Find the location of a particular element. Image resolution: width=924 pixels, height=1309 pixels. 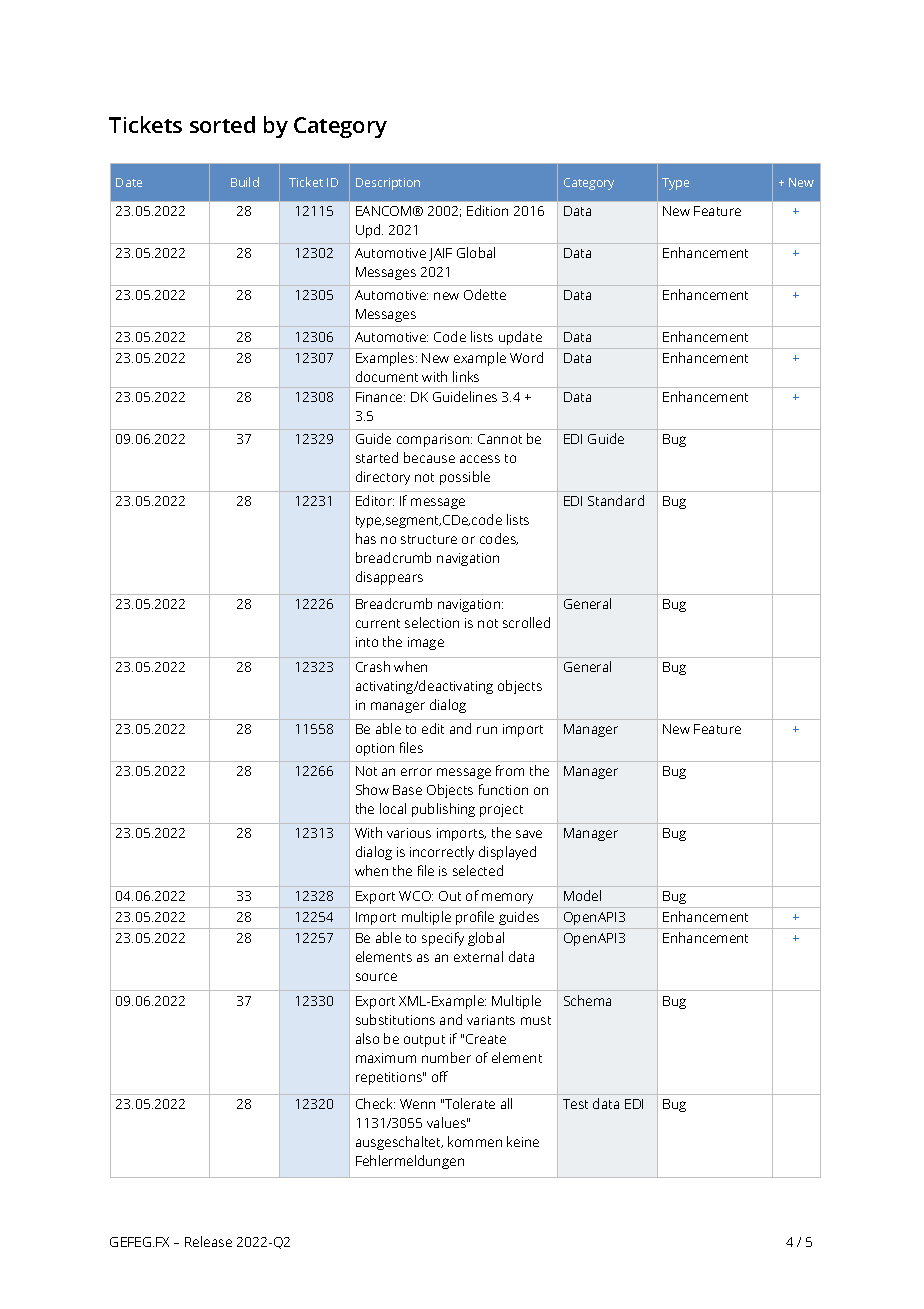

Odette is located at coordinates (485, 294).
